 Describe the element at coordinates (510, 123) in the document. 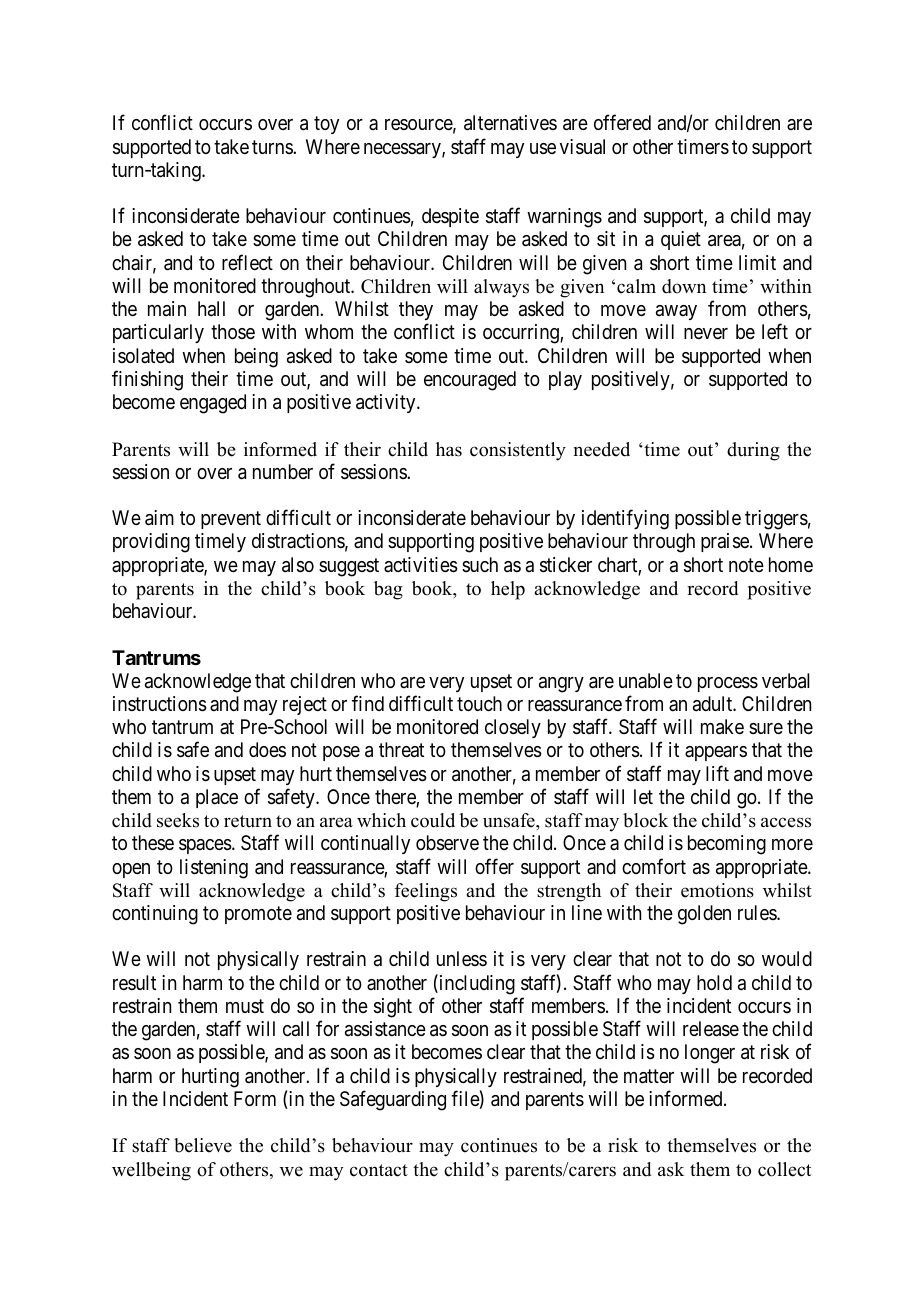

I see `alternatives` at that location.
